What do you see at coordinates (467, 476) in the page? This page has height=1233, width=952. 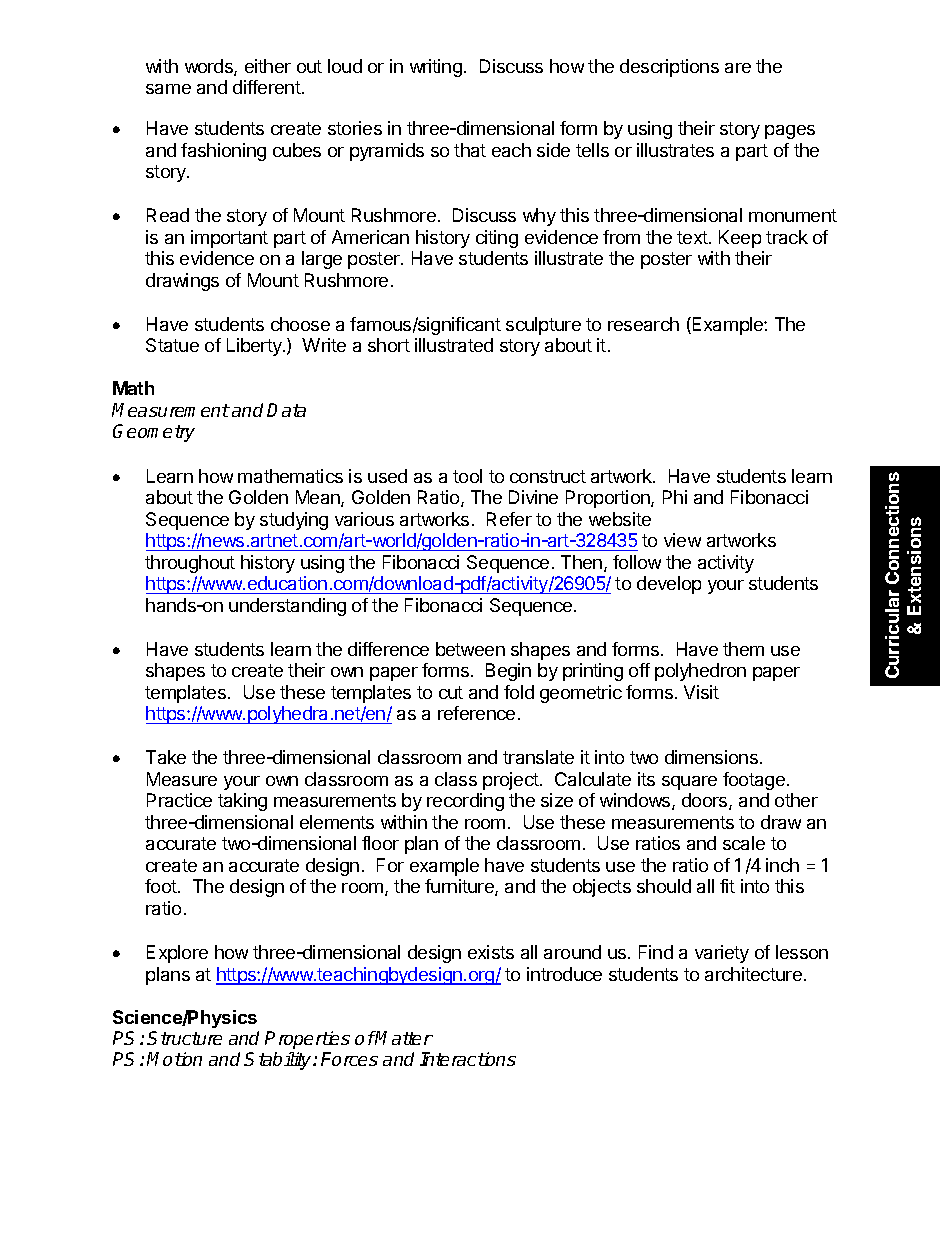 I see `tool` at bounding box center [467, 476].
